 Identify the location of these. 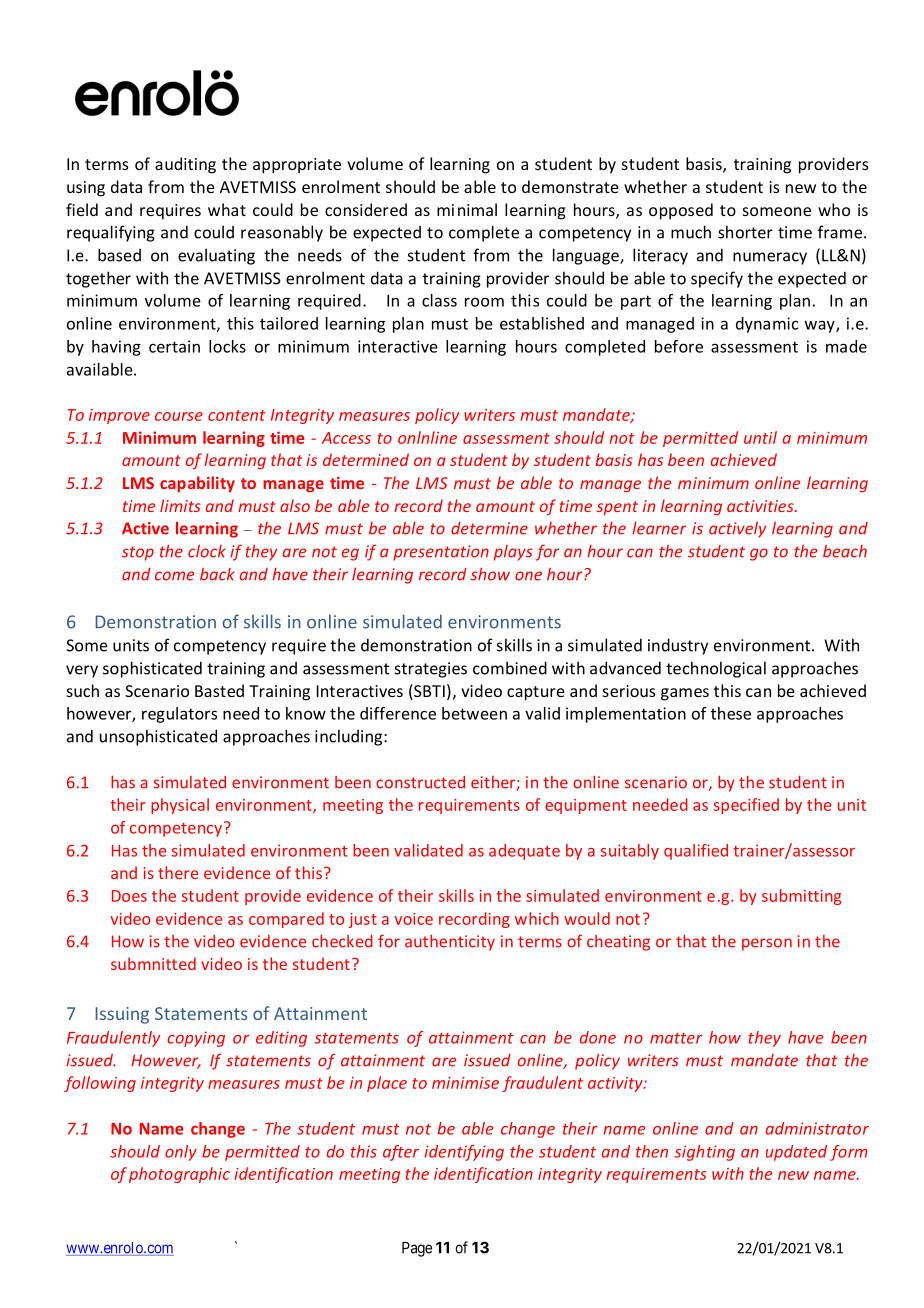
(731, 713).
